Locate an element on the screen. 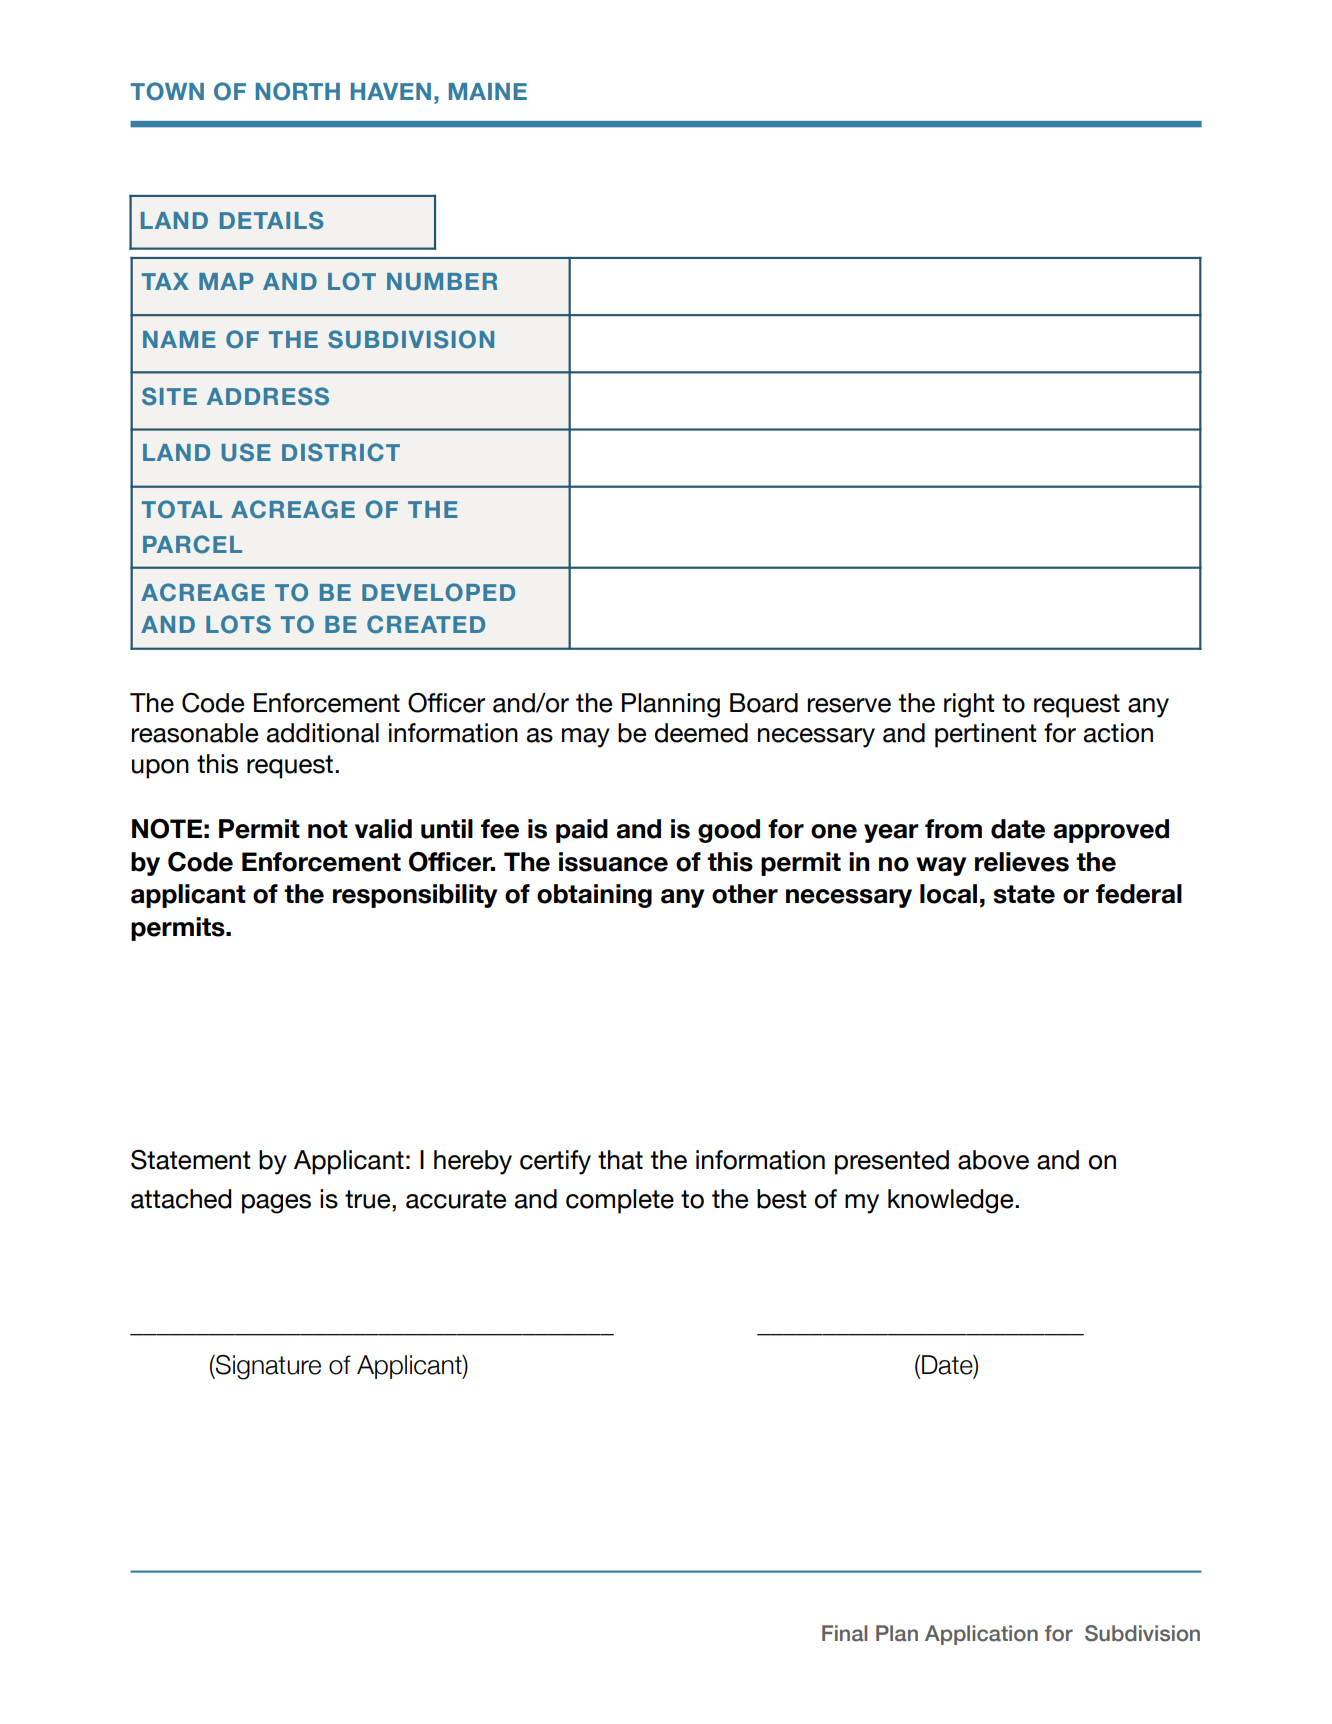 This screenshot has width=1332, height=1724. right is located at coordinates (969, 705).
